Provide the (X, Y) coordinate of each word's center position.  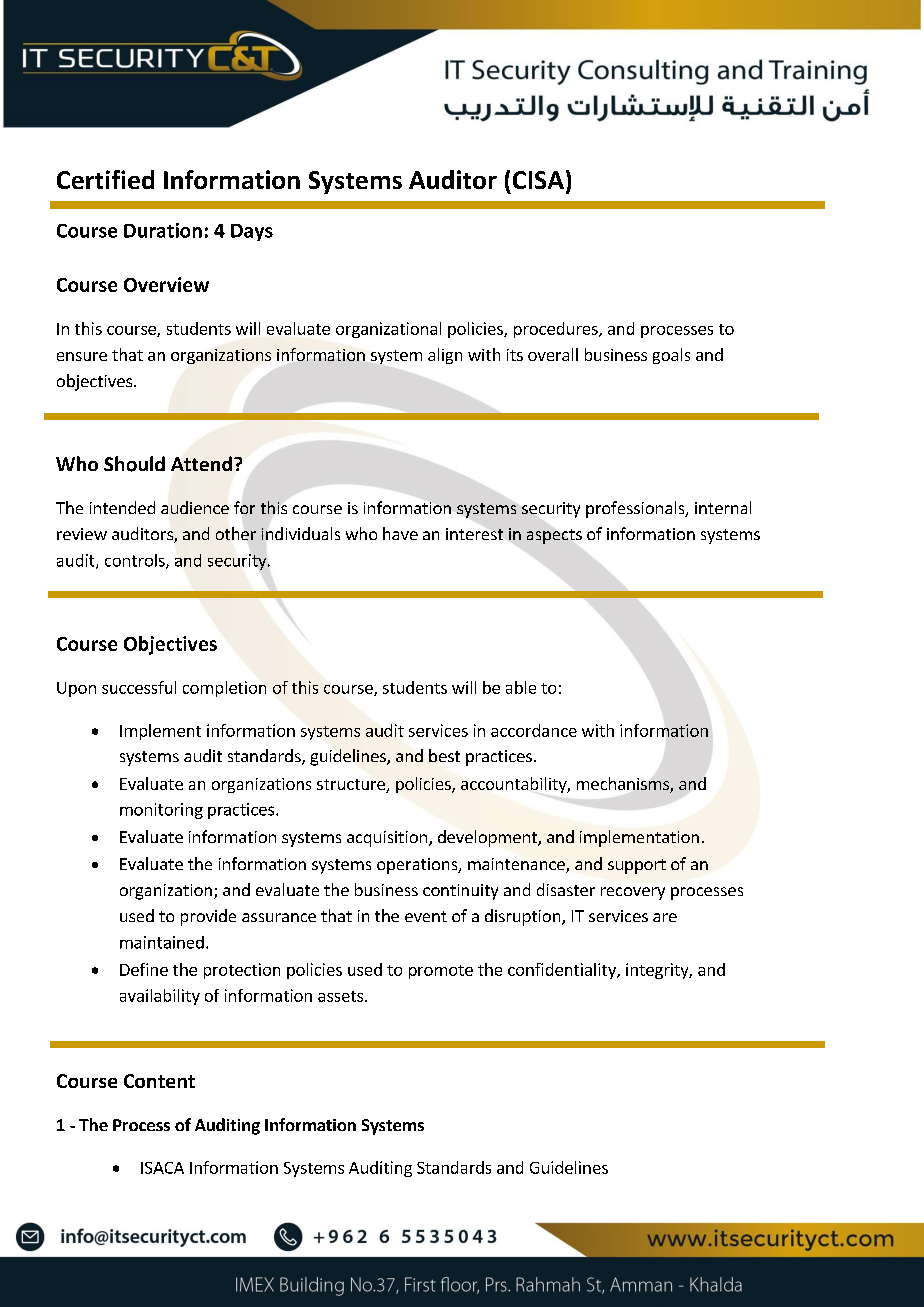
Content (159, 1081)
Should (134, 464)
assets (342, 996)
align (445, 356)
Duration (163, 230)
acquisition (387, 839)
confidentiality (563, 971)
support (637, 866)
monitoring (161, 811)
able (521, 687)
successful (139, 687)
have (400, 533)
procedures (557, 330)
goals (671, 356)
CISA (538, 180)
